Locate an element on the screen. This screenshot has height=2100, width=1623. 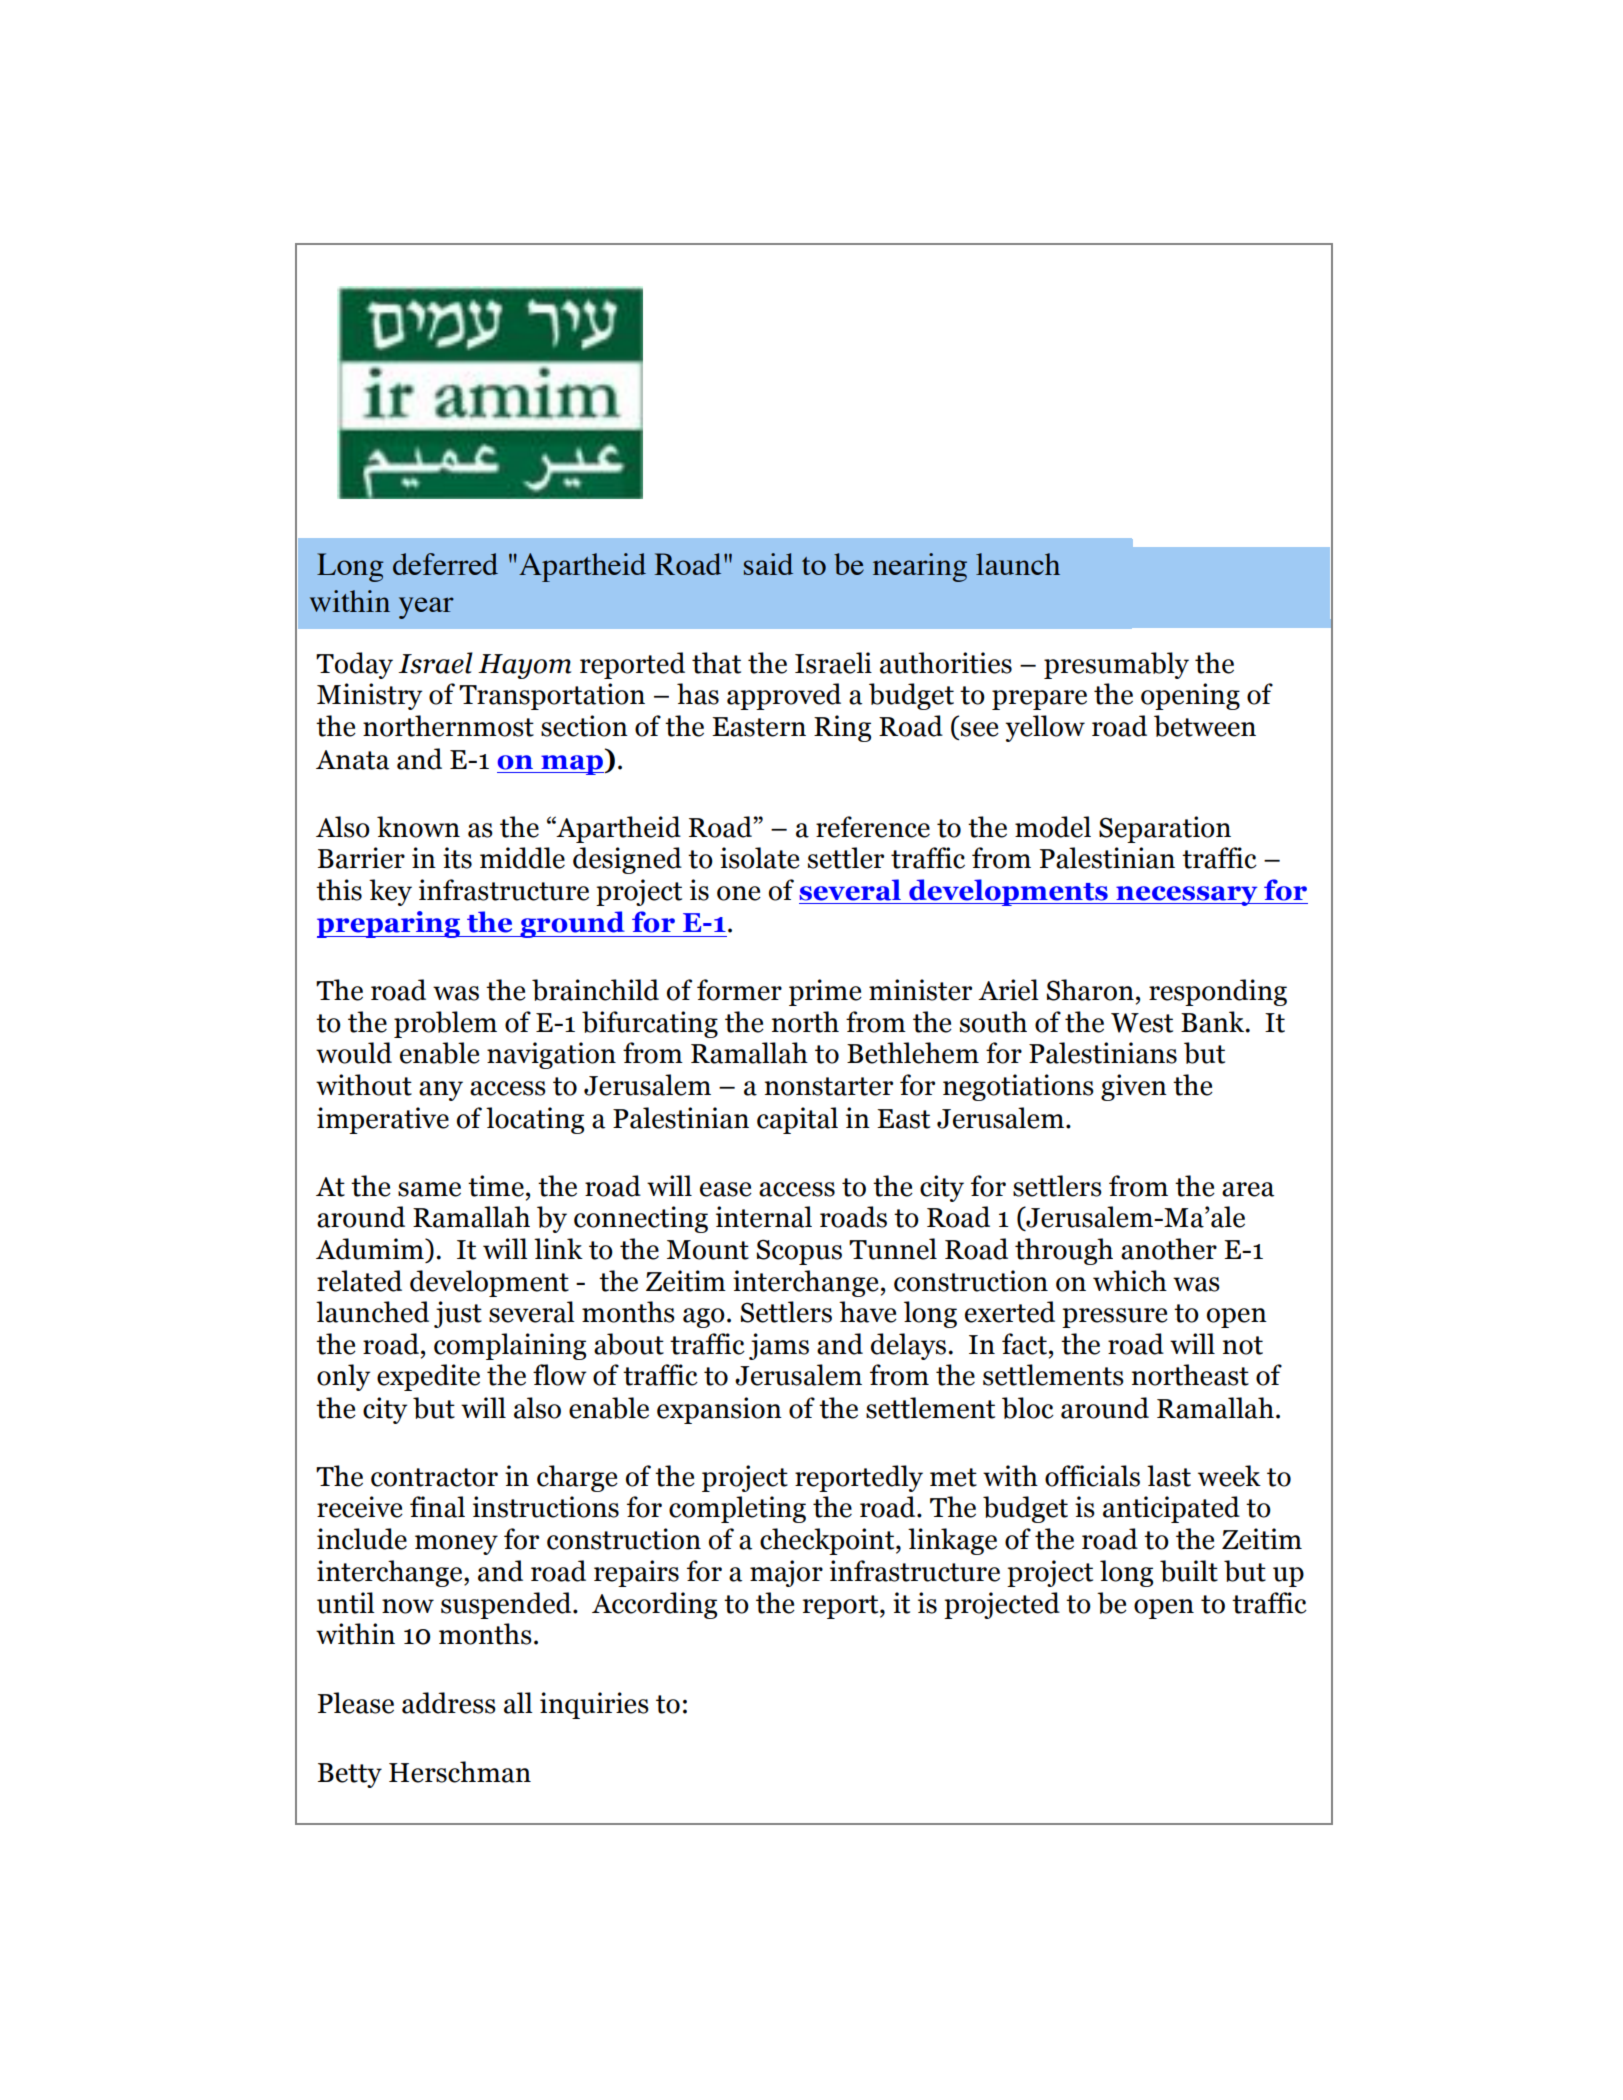
built is located at coordinates (1189, 1571).
